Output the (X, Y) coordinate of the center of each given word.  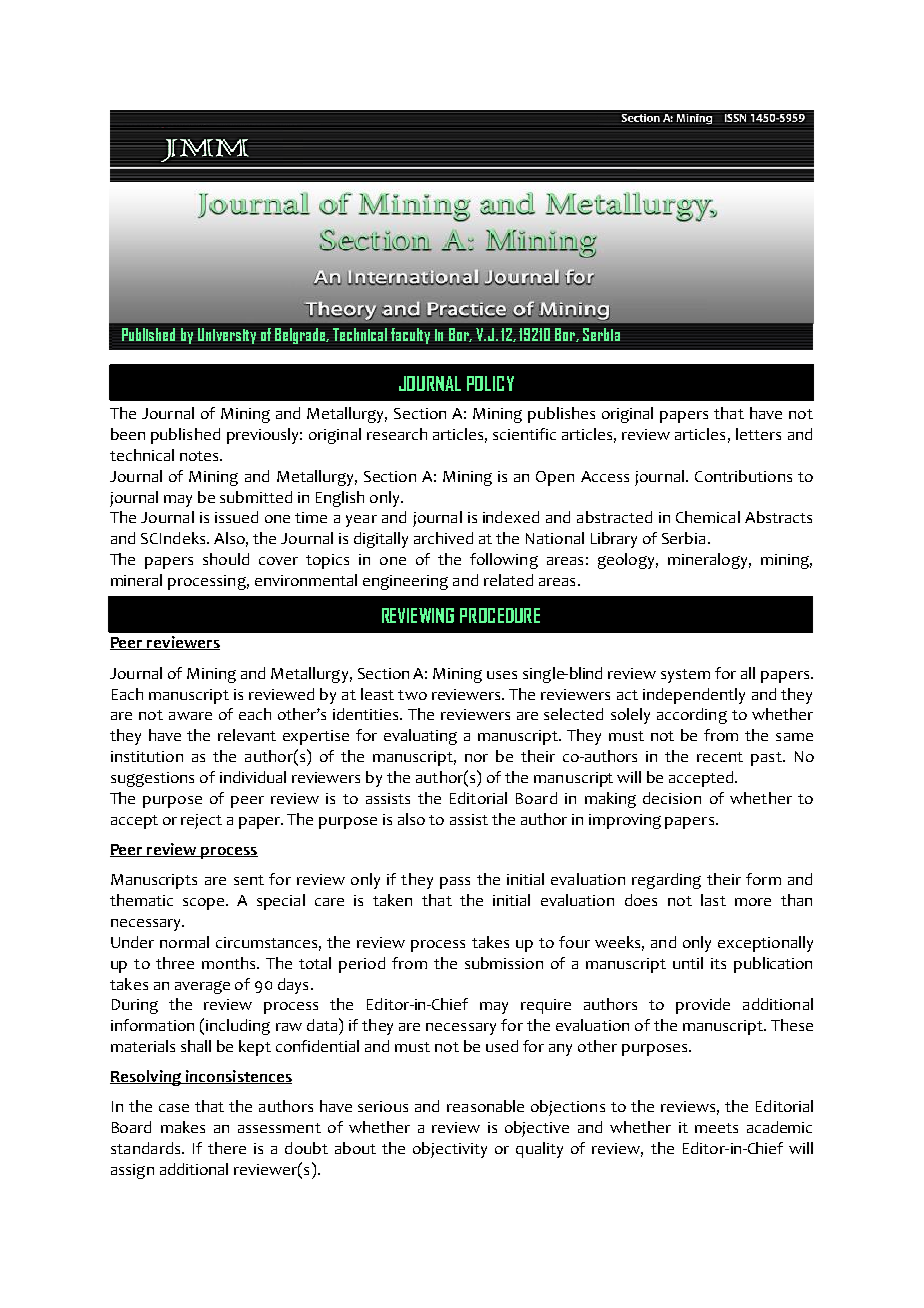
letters (758, 434)
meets (716, 1128)
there (227, 1148)
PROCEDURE (500, 615)
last (713, 900)
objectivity (450, 1150)
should (226, 559)
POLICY (490, 383)
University (227, 336)
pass (455, 883)
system (685, 676)
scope (205, 904)
